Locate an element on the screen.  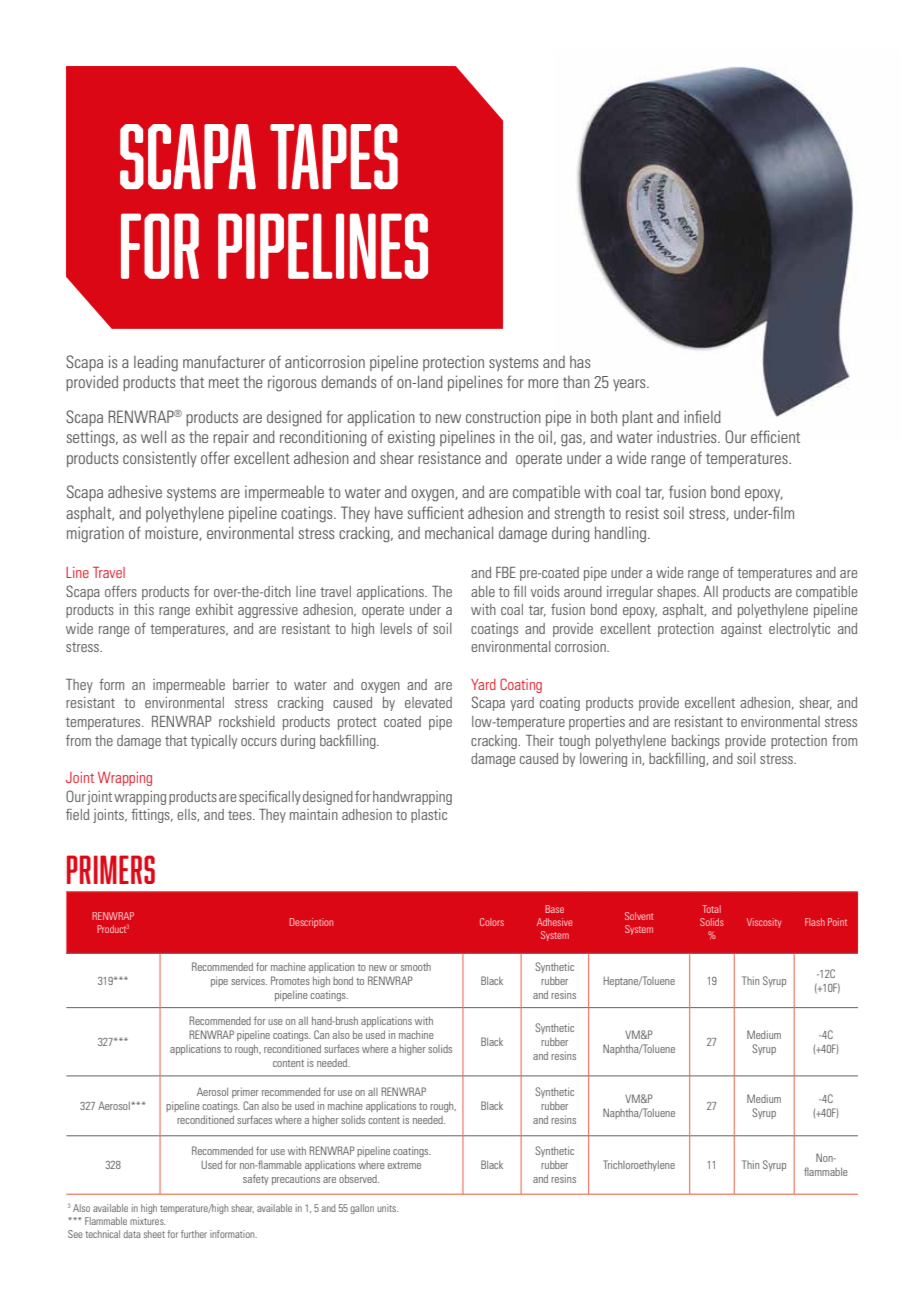
moisture is located at coordinates (172, 533).
